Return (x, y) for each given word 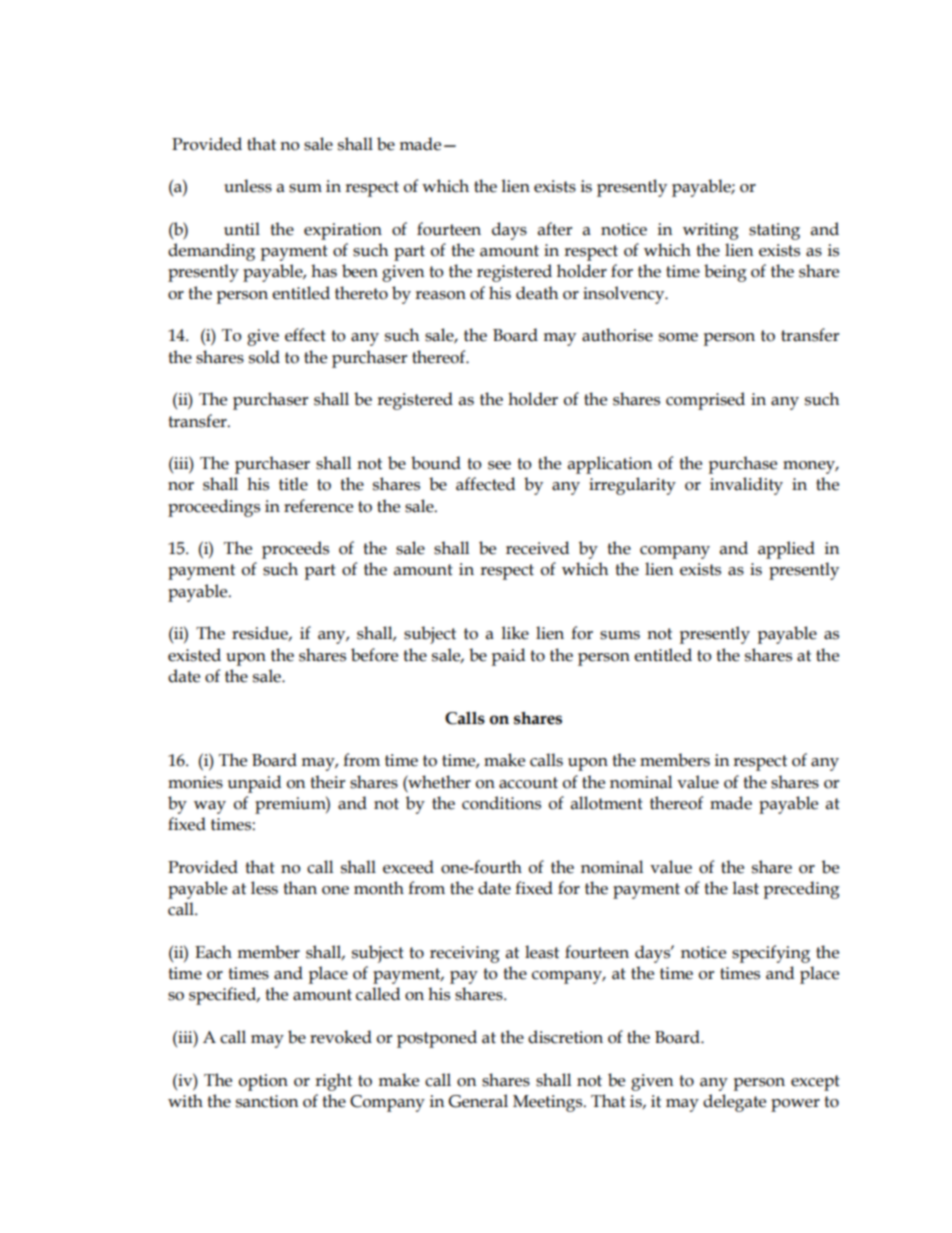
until (242, 229)
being (725, 273)
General (478, 1101)
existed (194, 655)
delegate (734, 1103)
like (515, 633)
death (537, 293)
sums (620, 635)
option (263, 1082)
